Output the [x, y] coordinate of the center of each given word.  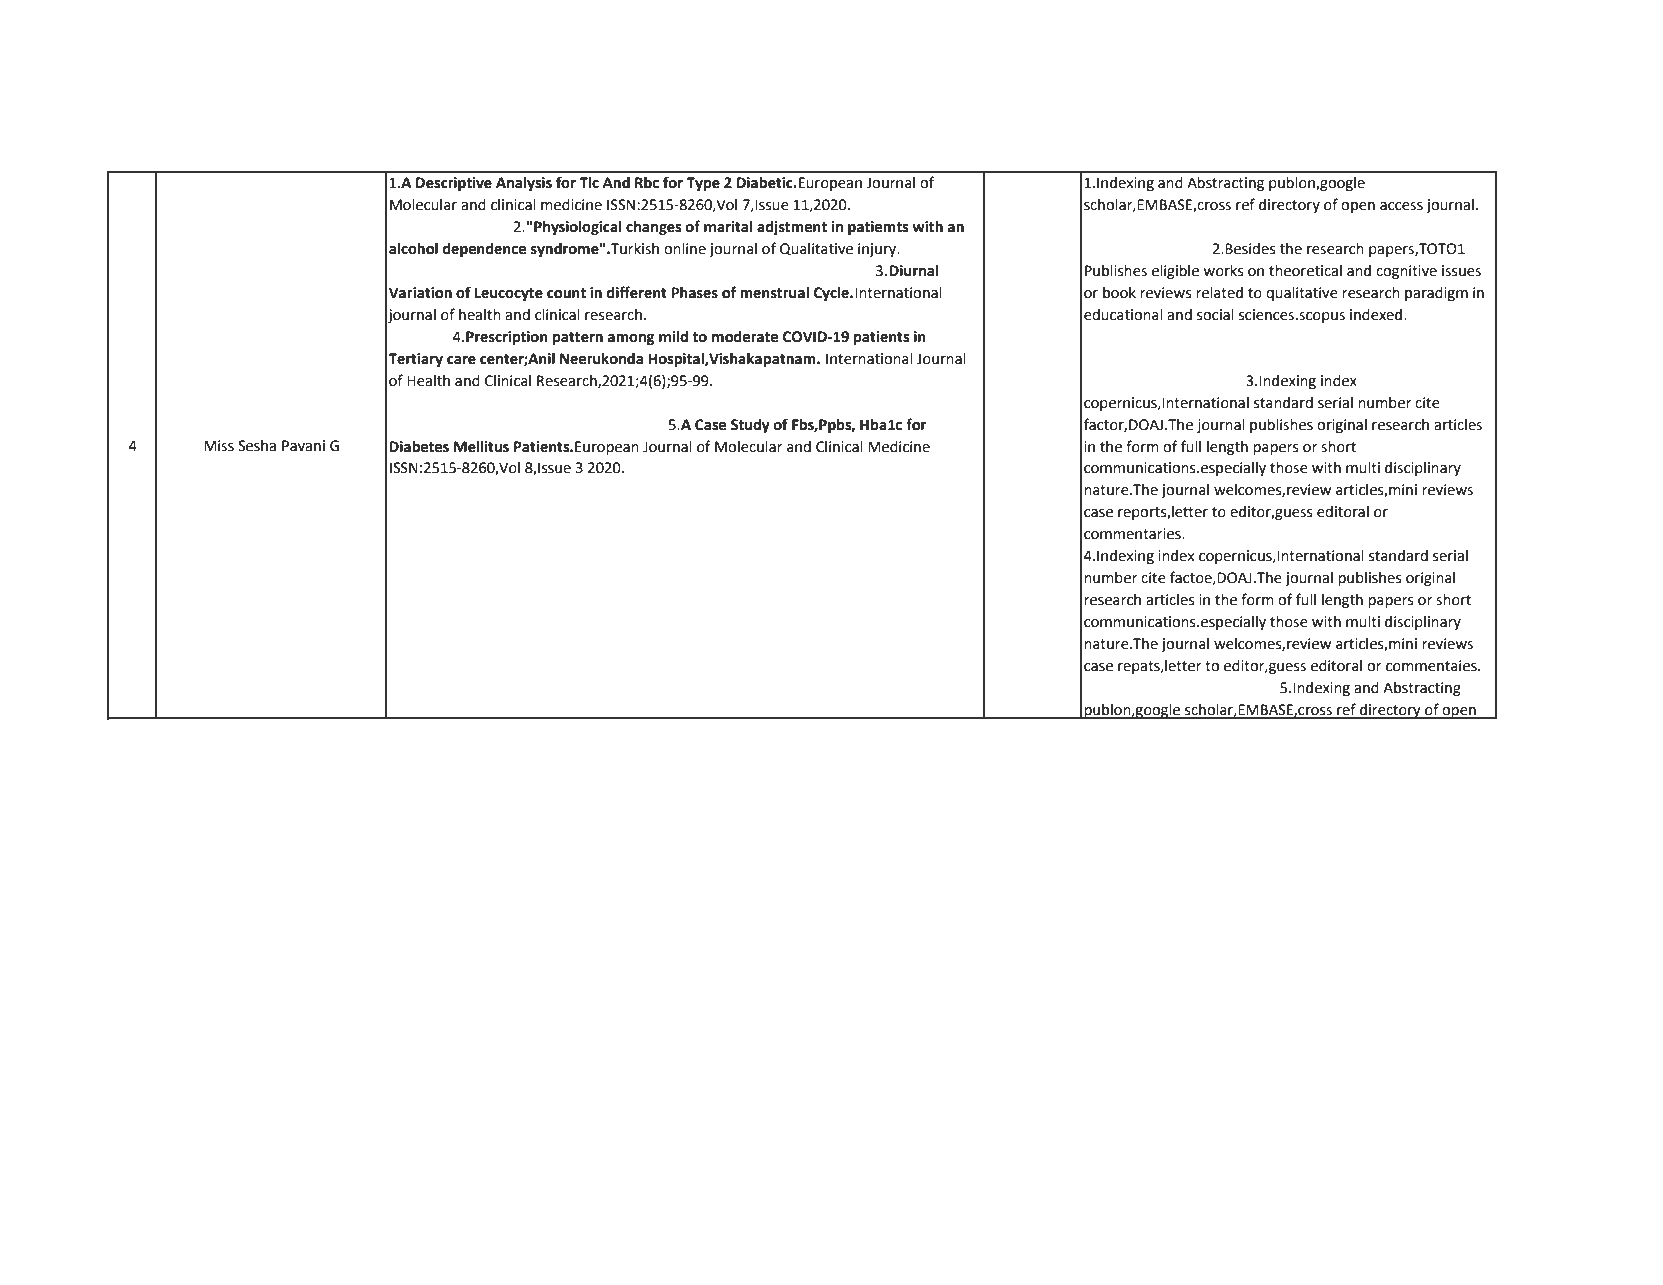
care [461, 360]
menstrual [774, 293]
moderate [745, 337]
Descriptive [454, 184]
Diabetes [419, 447]
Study [750, 426]
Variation [420, 293]
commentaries [1133, 534]
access [1401, 206]
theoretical [1305, 271]
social [1215, 315]
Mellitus [481, 447]
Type [703, 184]
